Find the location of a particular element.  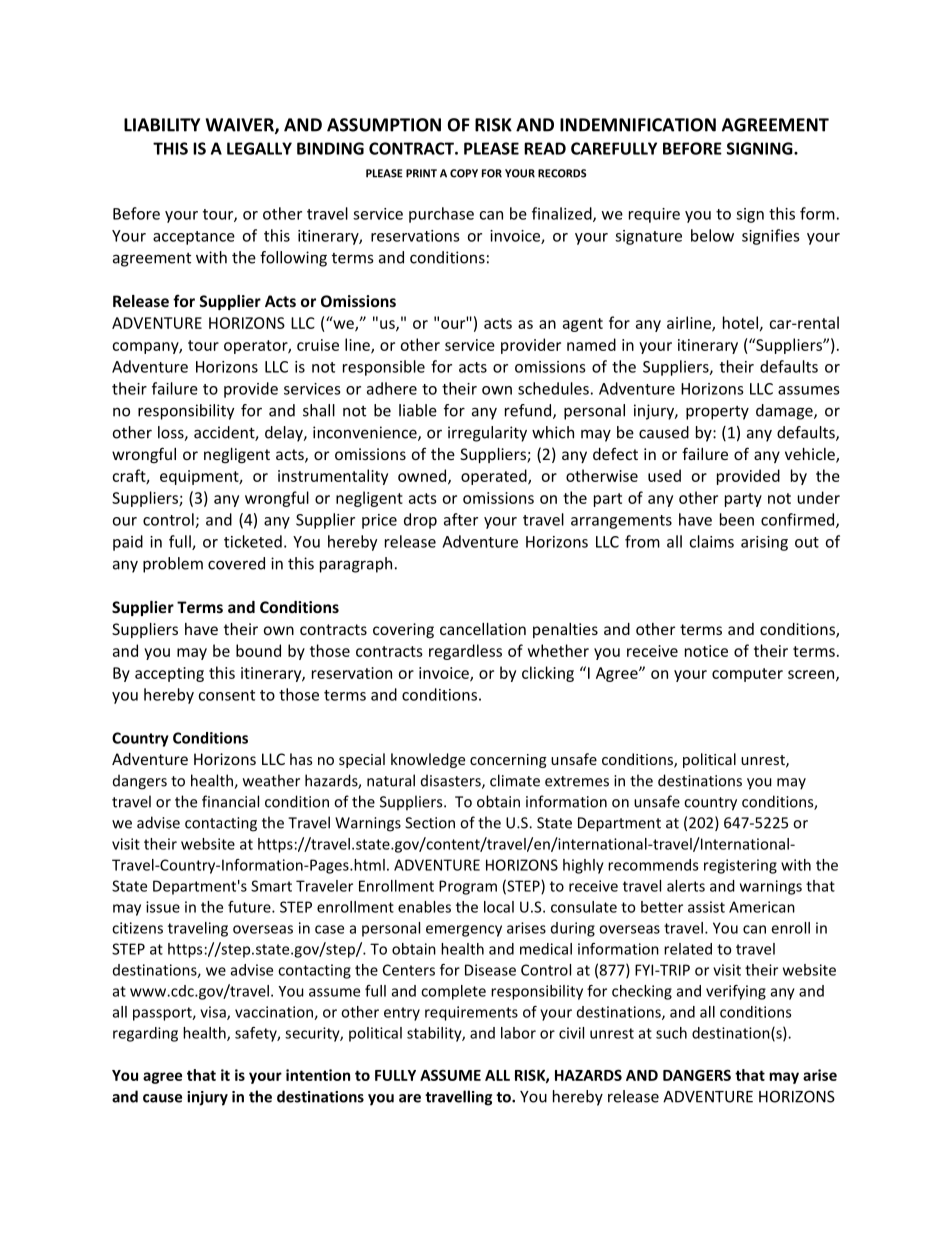

such is located at coordinates (671, 1033).
